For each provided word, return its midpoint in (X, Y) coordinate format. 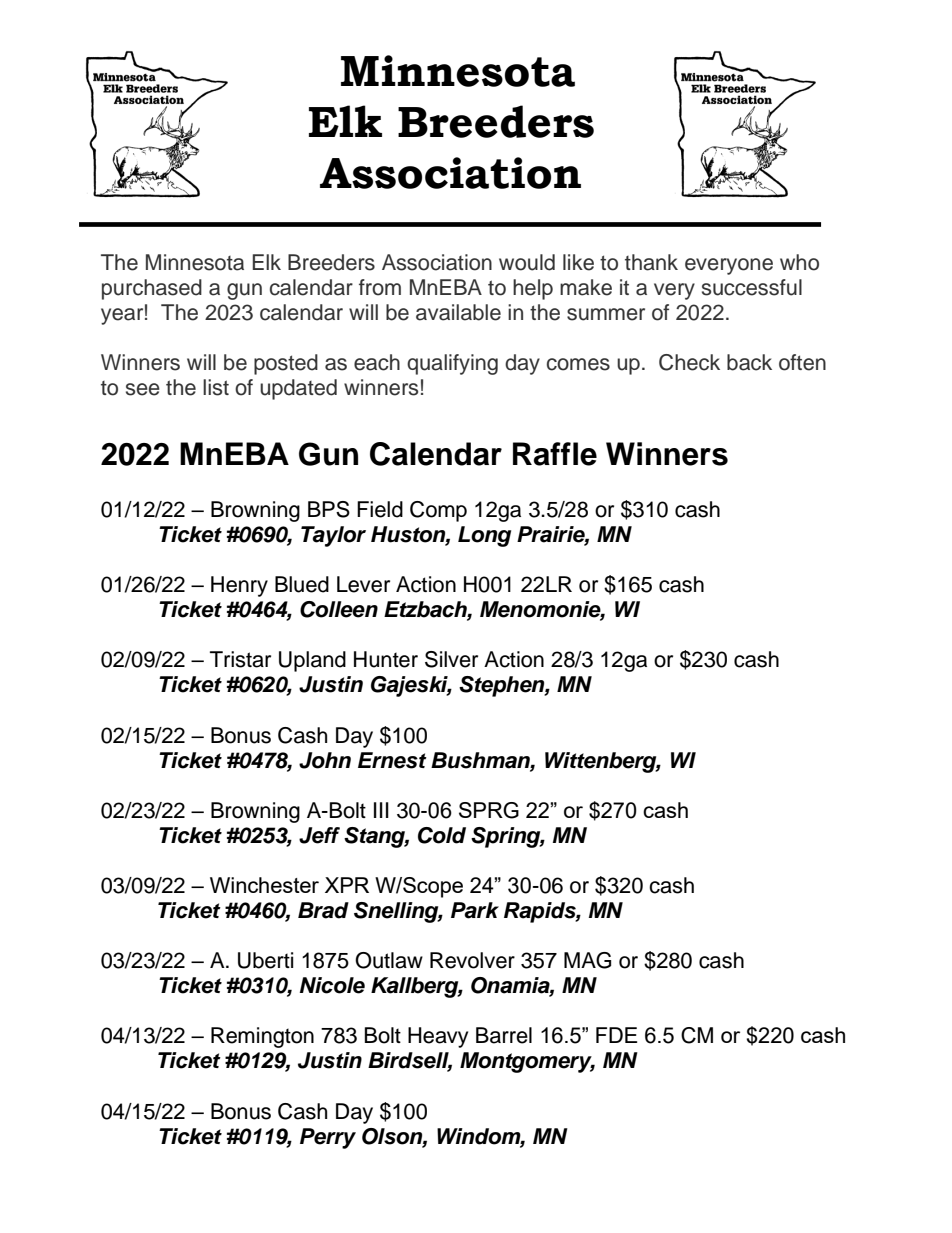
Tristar (240, 659)
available (458, 312)
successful (752, 287)
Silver (451, 659)
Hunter (386, 659)
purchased (152, 289)
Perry (328, 1138)
